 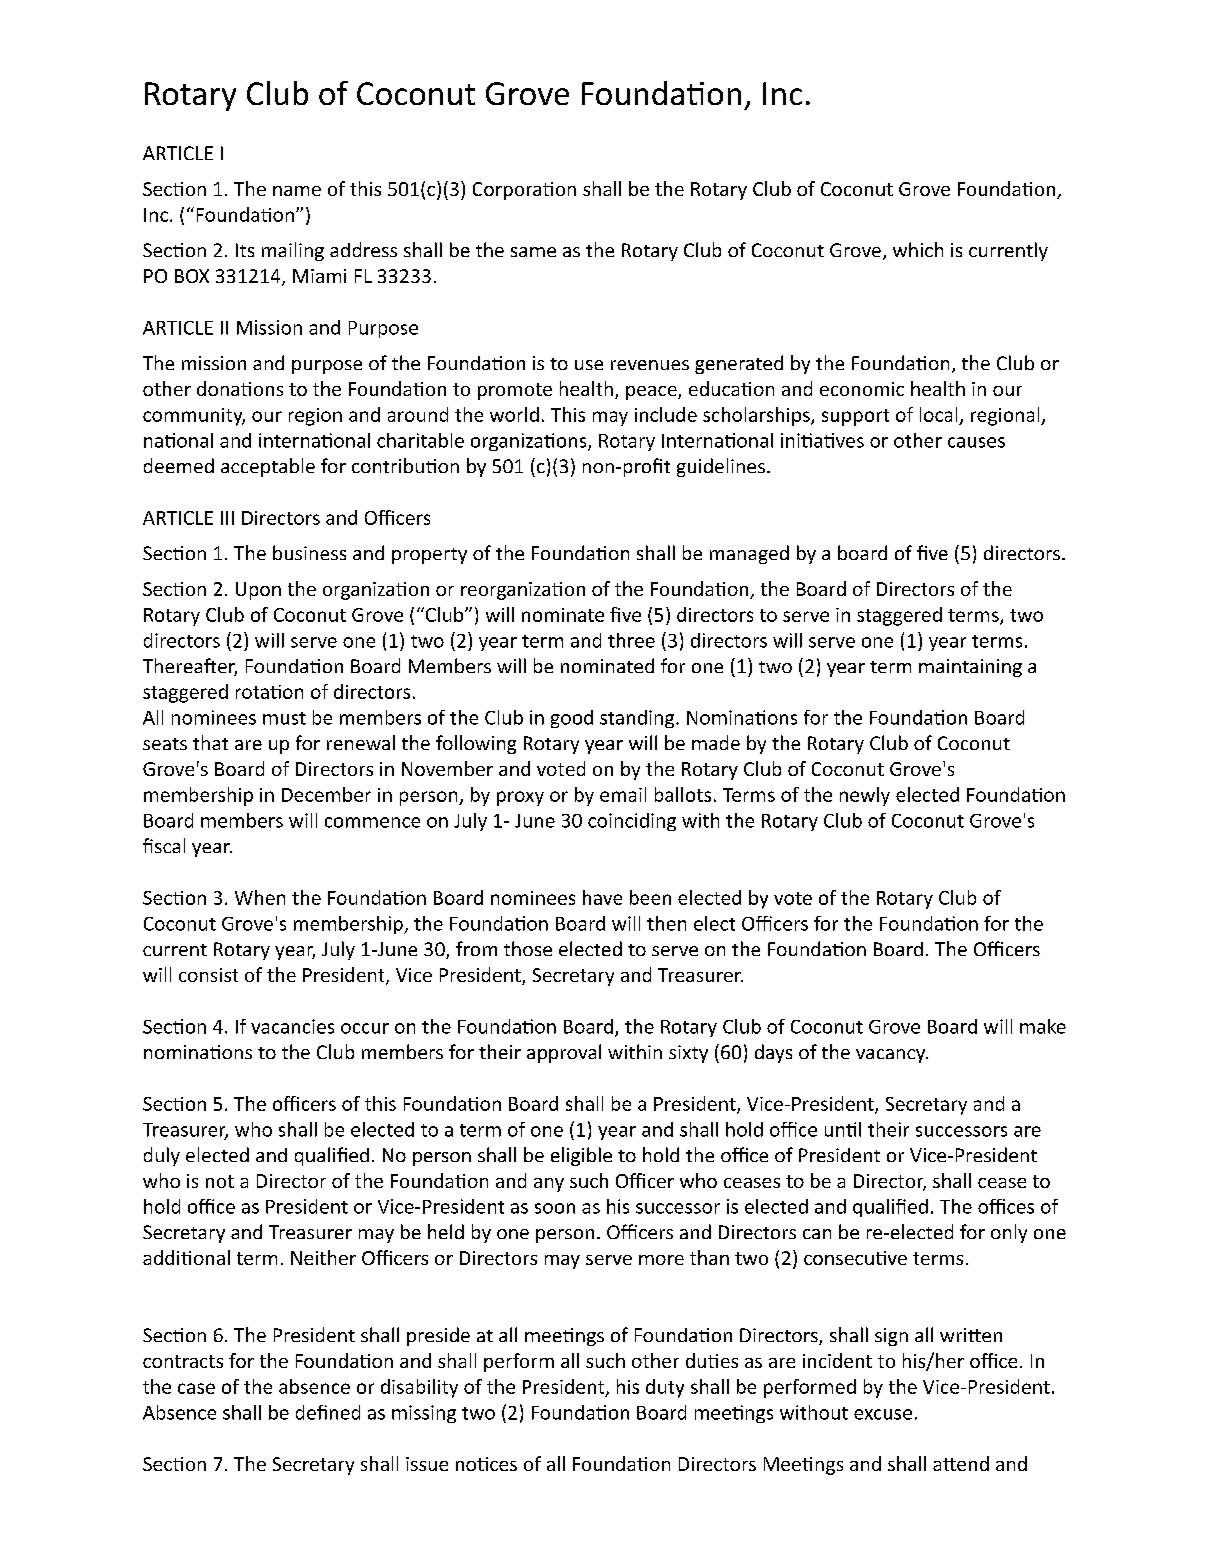 I want to click on which, so click(x=918, y=249).
